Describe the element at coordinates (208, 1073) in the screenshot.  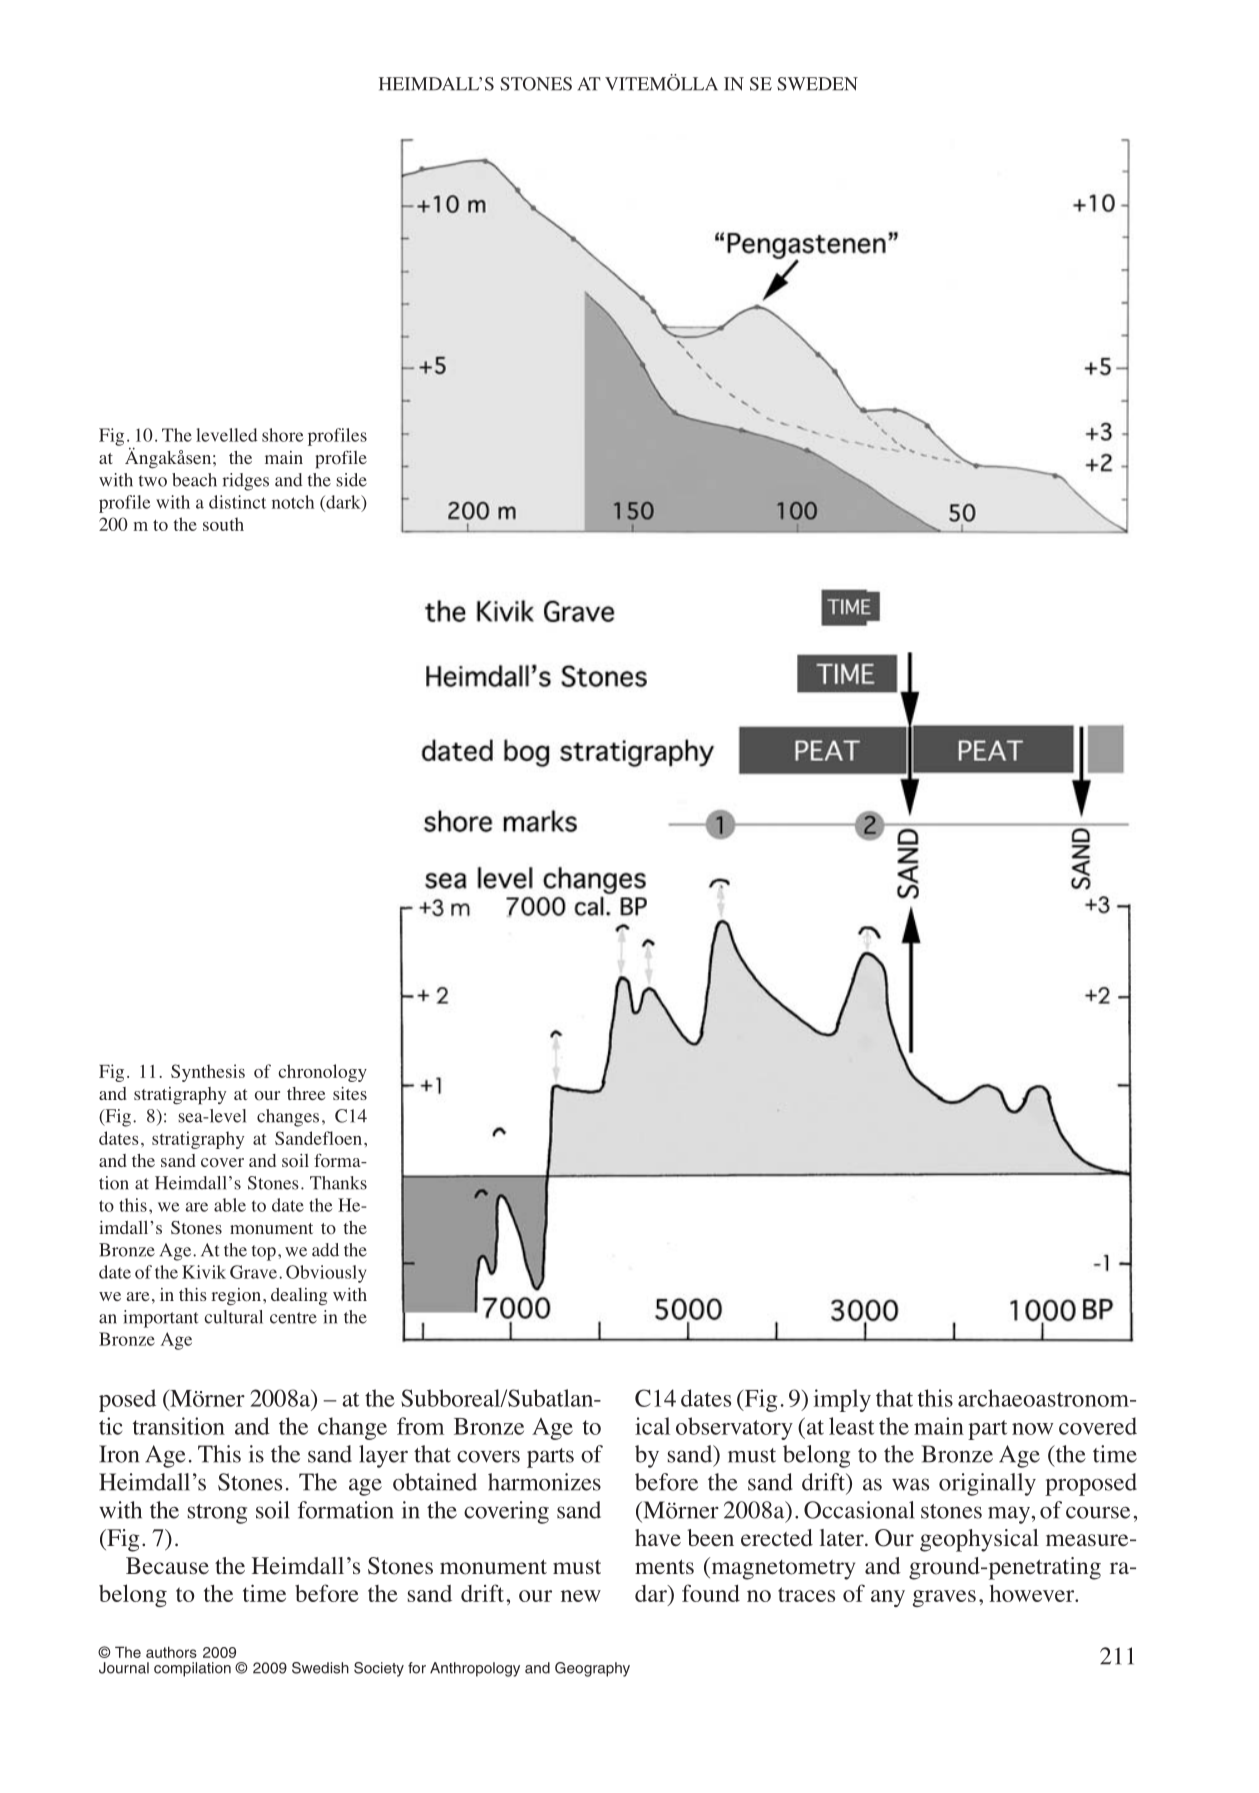
I see `Synthesis` at that location.
